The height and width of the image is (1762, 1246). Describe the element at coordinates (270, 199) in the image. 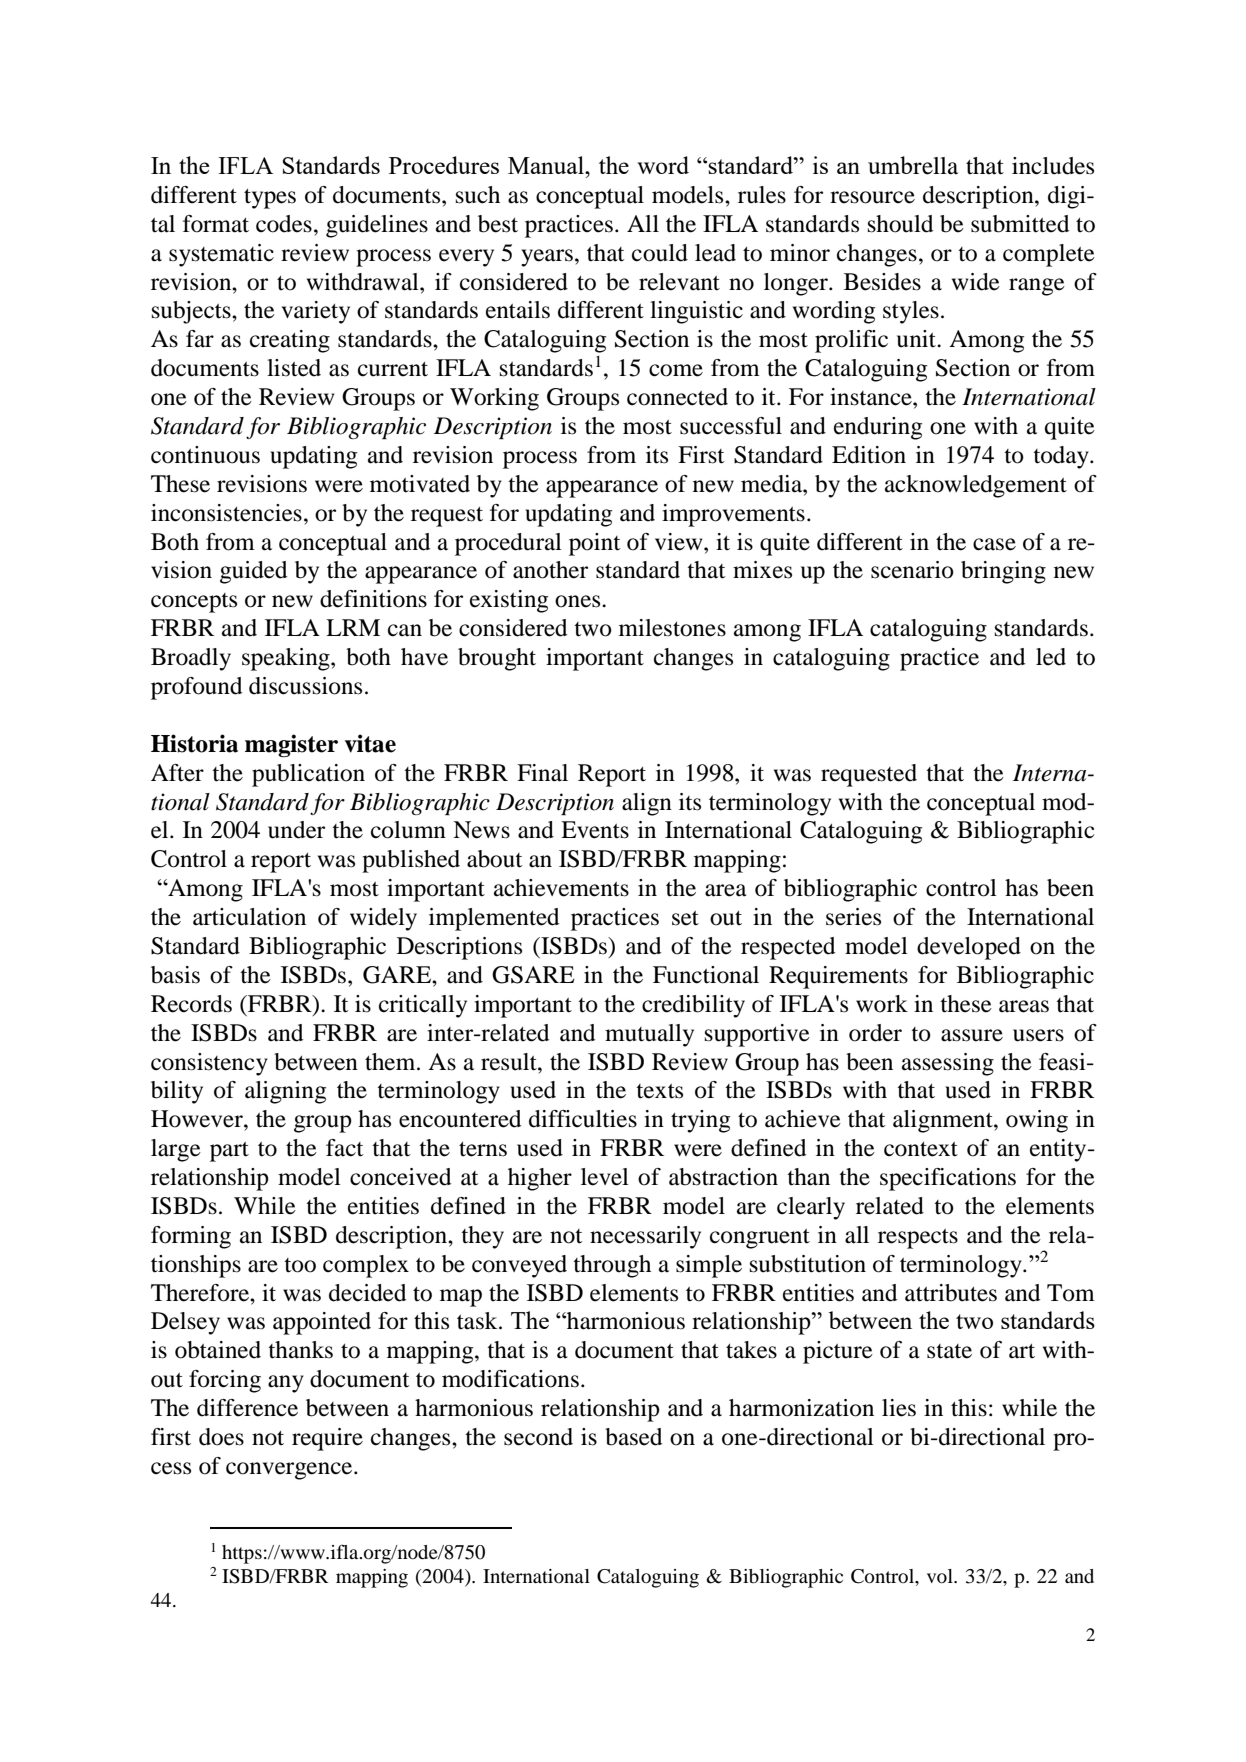

I see `types` at that location.
